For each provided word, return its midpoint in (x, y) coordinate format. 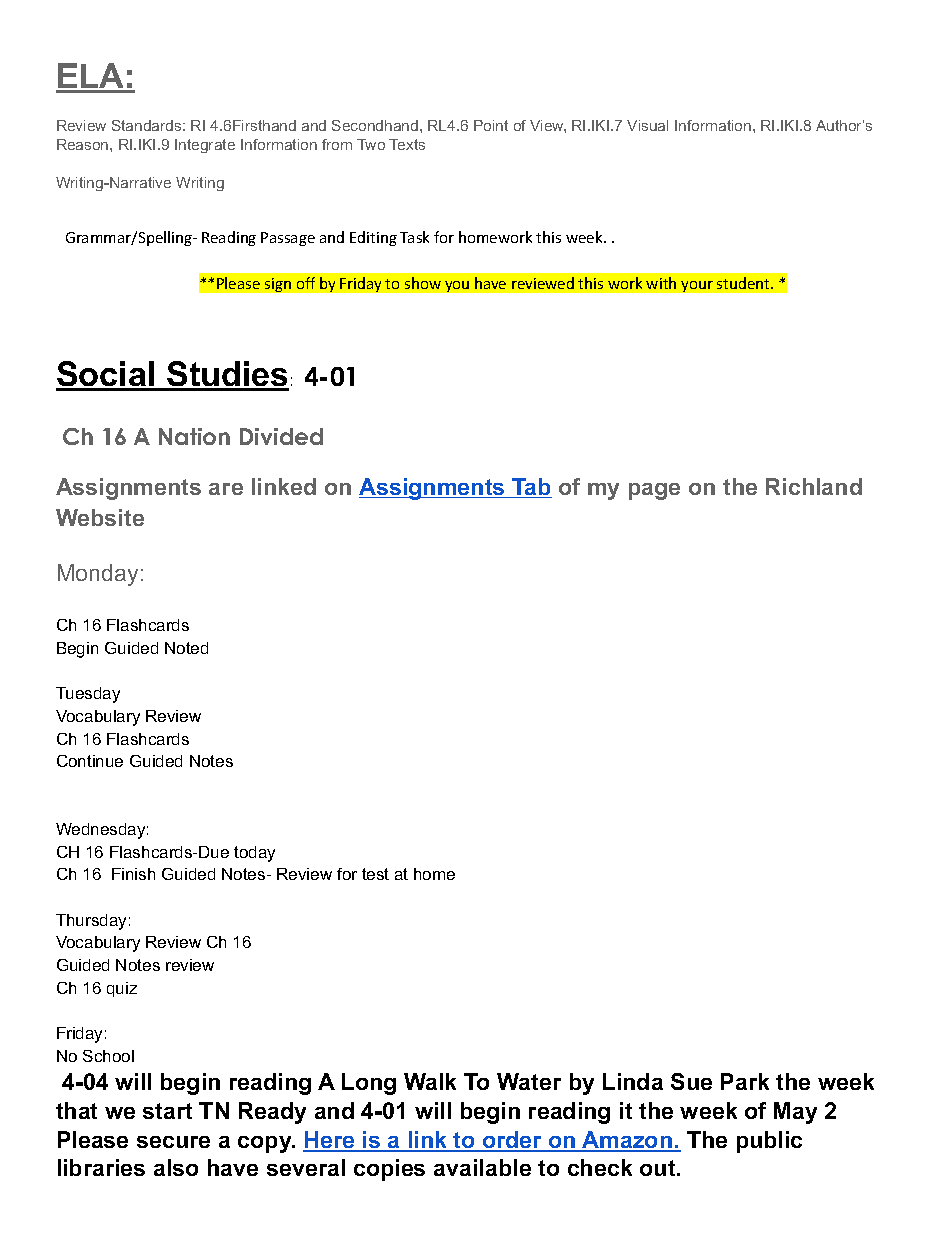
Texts (407, 144)
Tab (531, 488)
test (375, 874)
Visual (647, 125)
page (654, 491)
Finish (133, 874)
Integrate (205, 146)
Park (745, 1081)
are (226, 489)
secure (173, 1142)
